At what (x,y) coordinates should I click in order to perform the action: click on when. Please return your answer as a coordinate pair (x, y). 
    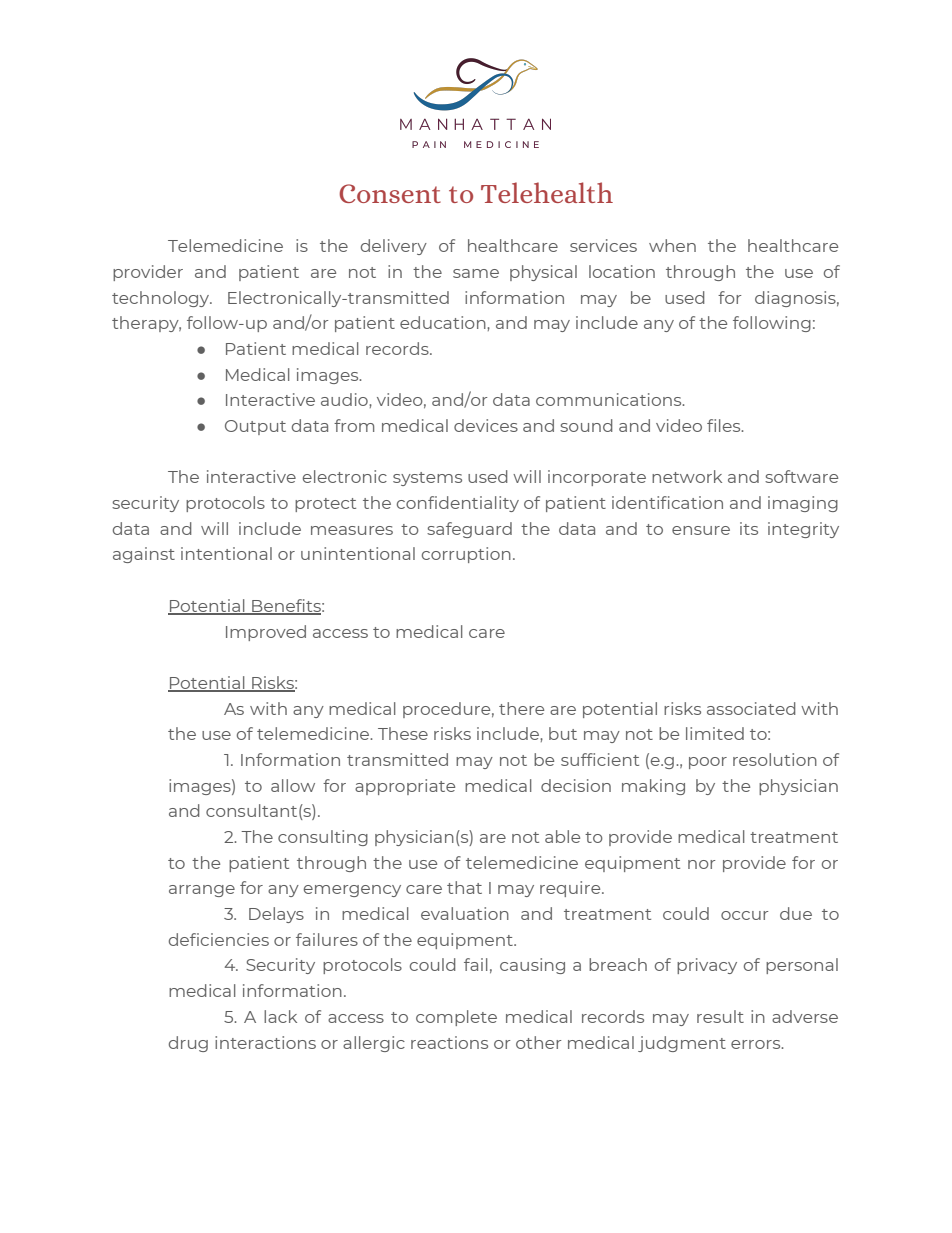
    Looking at the image, I should click on (672, 245).
